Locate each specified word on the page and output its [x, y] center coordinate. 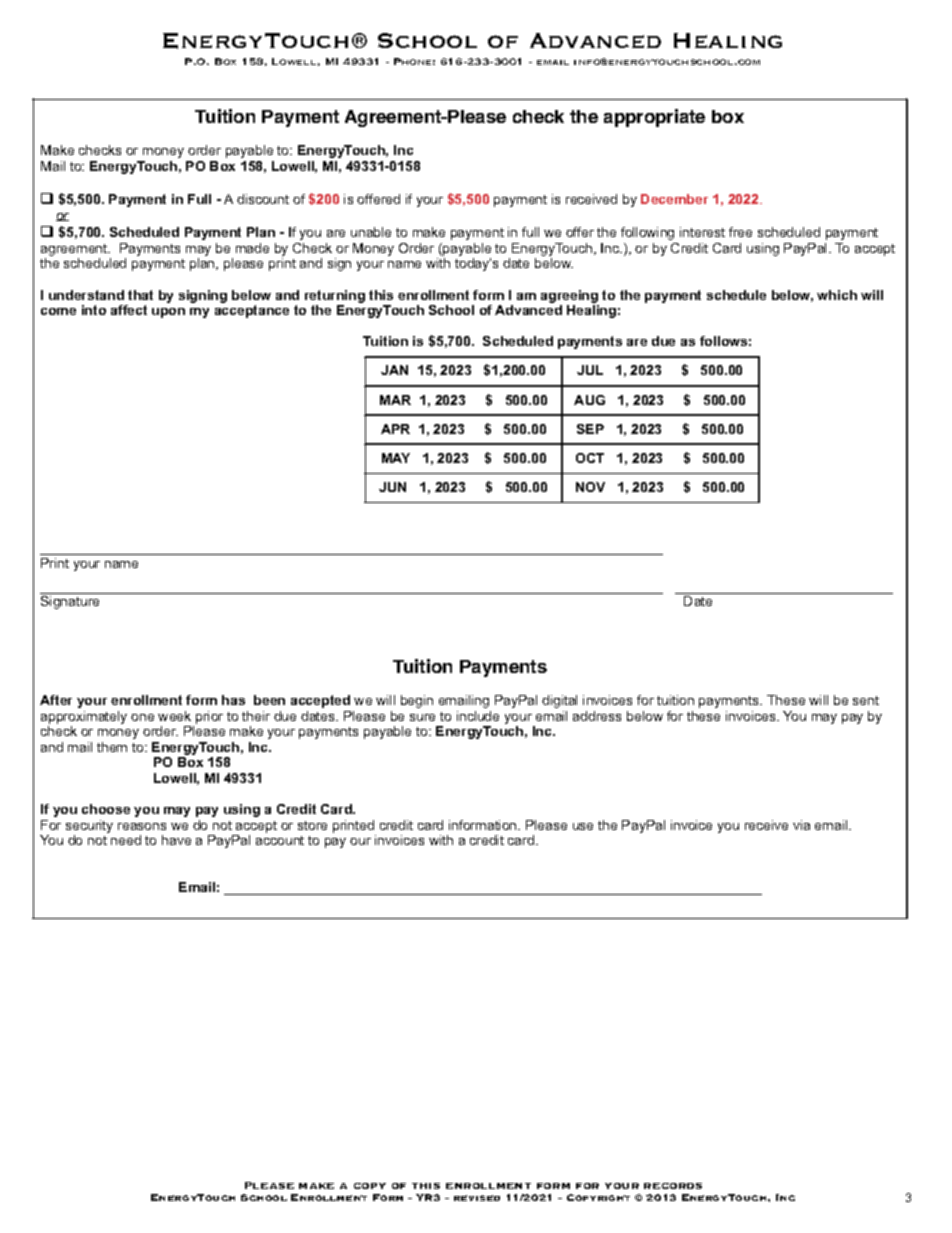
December [674, 199]
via [801, 825]
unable [371, 232]
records [673, 1186]
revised [477, 1198]
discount [263, 199]
